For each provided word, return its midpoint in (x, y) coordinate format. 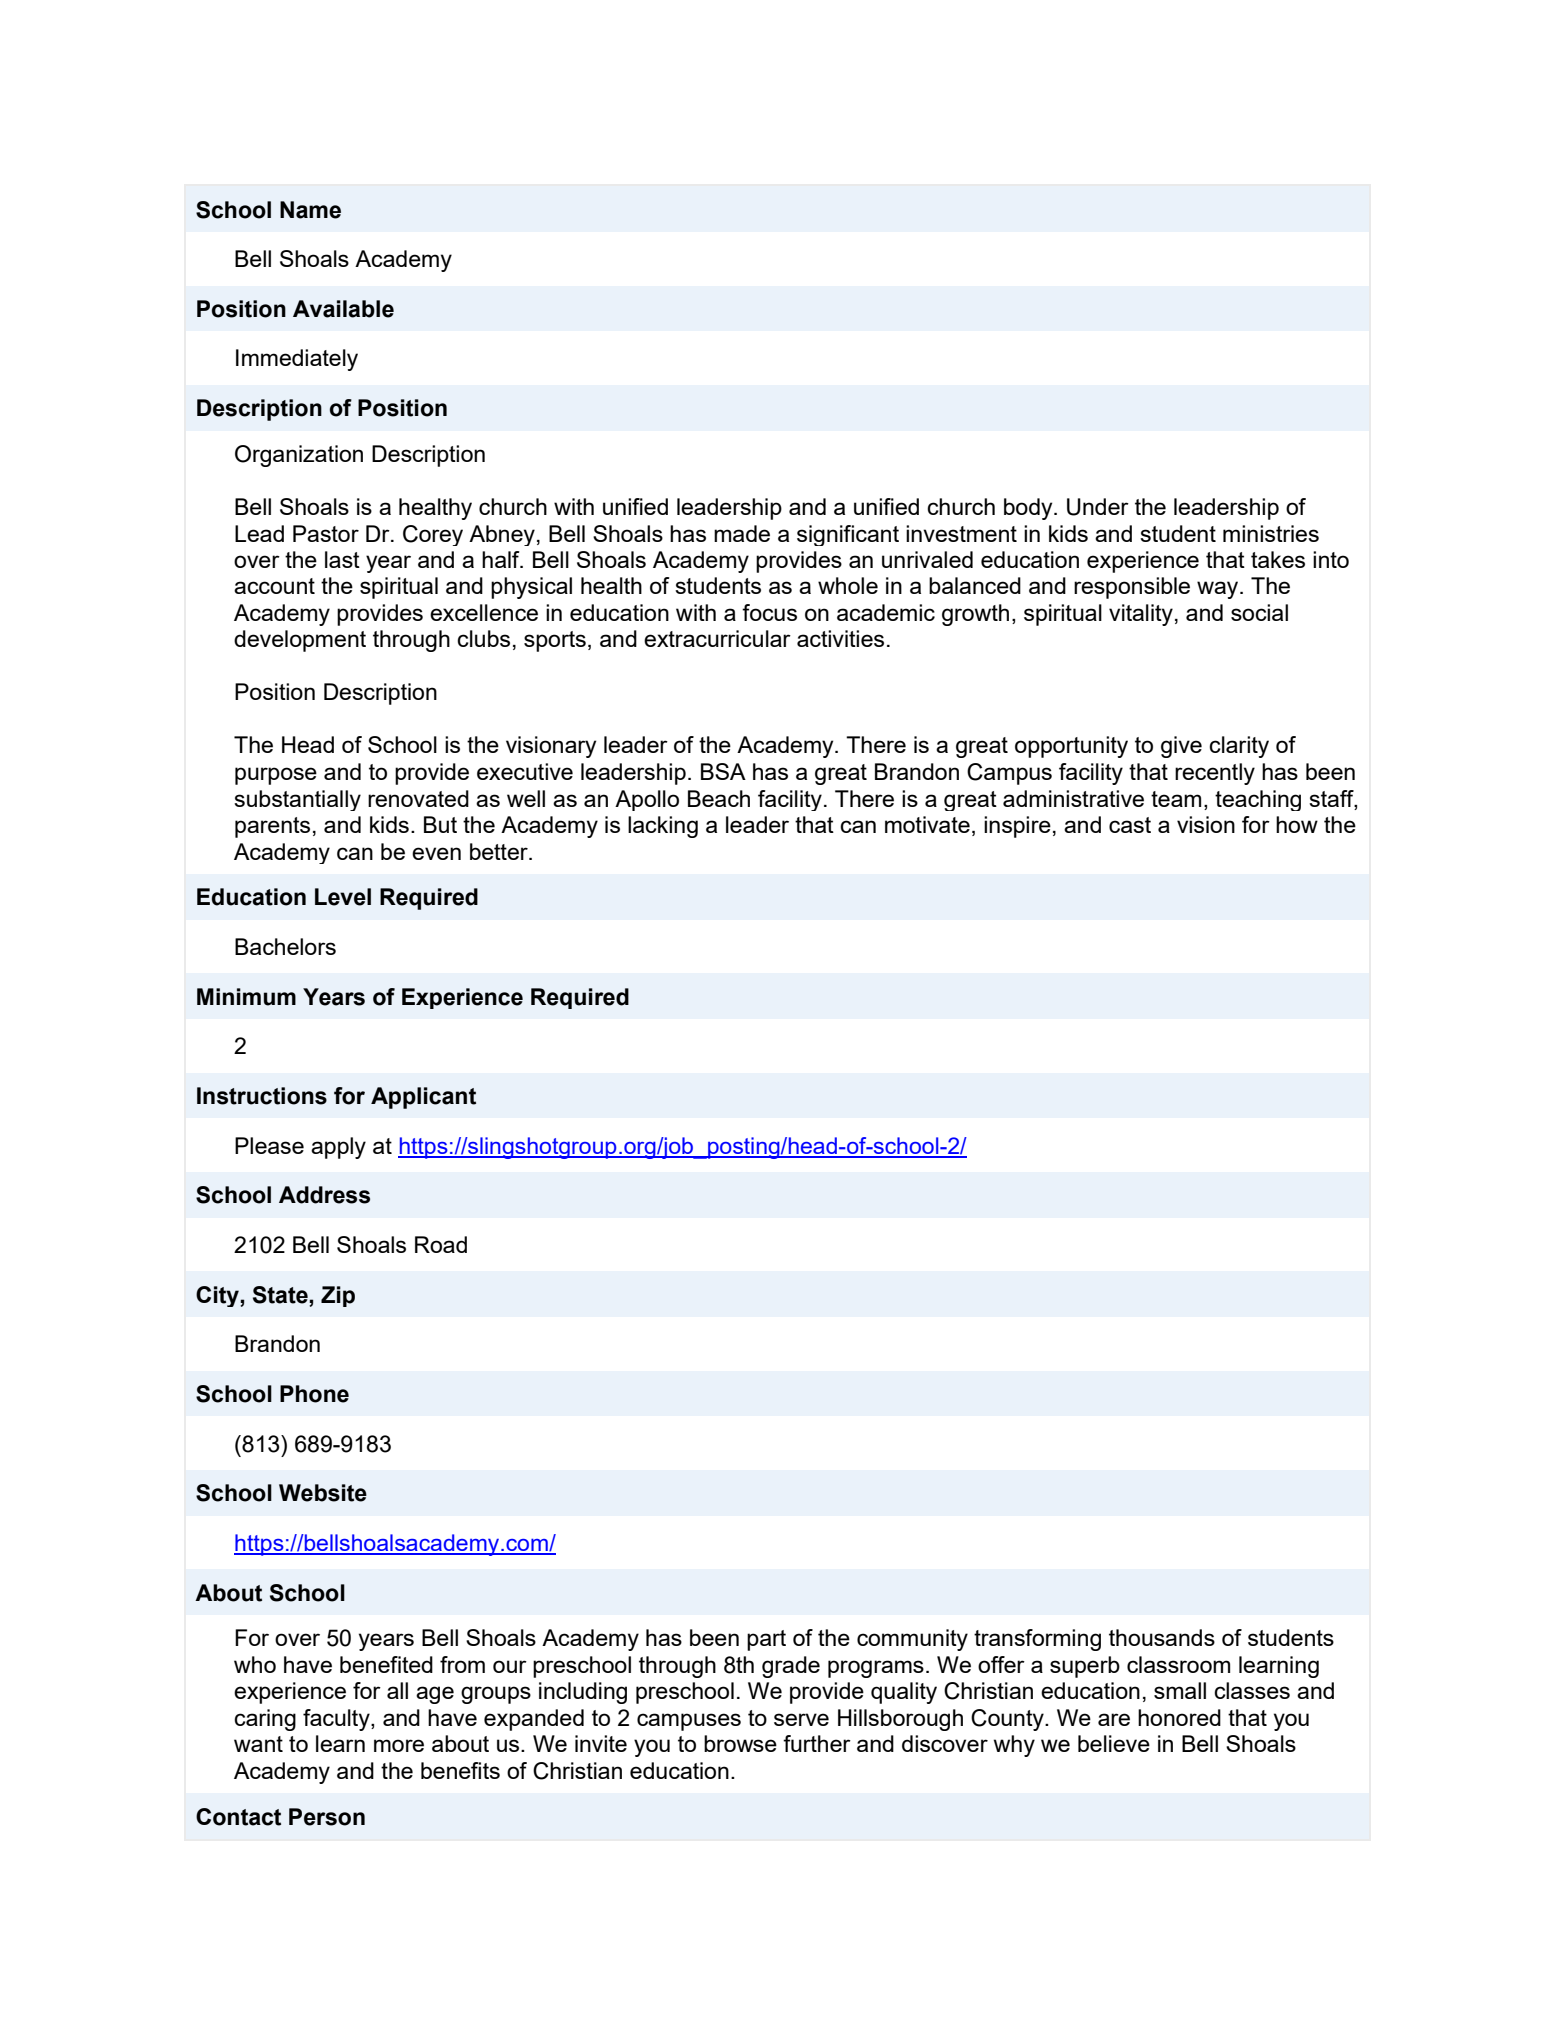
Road (441, 1244)
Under (1098, 507)
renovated (418, 798)
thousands (1162, 1637)
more (399, 1745)
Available (343, 309)
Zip (338, 1296)
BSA (723, 771)
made (742, 533)
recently (1215, 774)
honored (1179, 1717)
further (817, 1743)
